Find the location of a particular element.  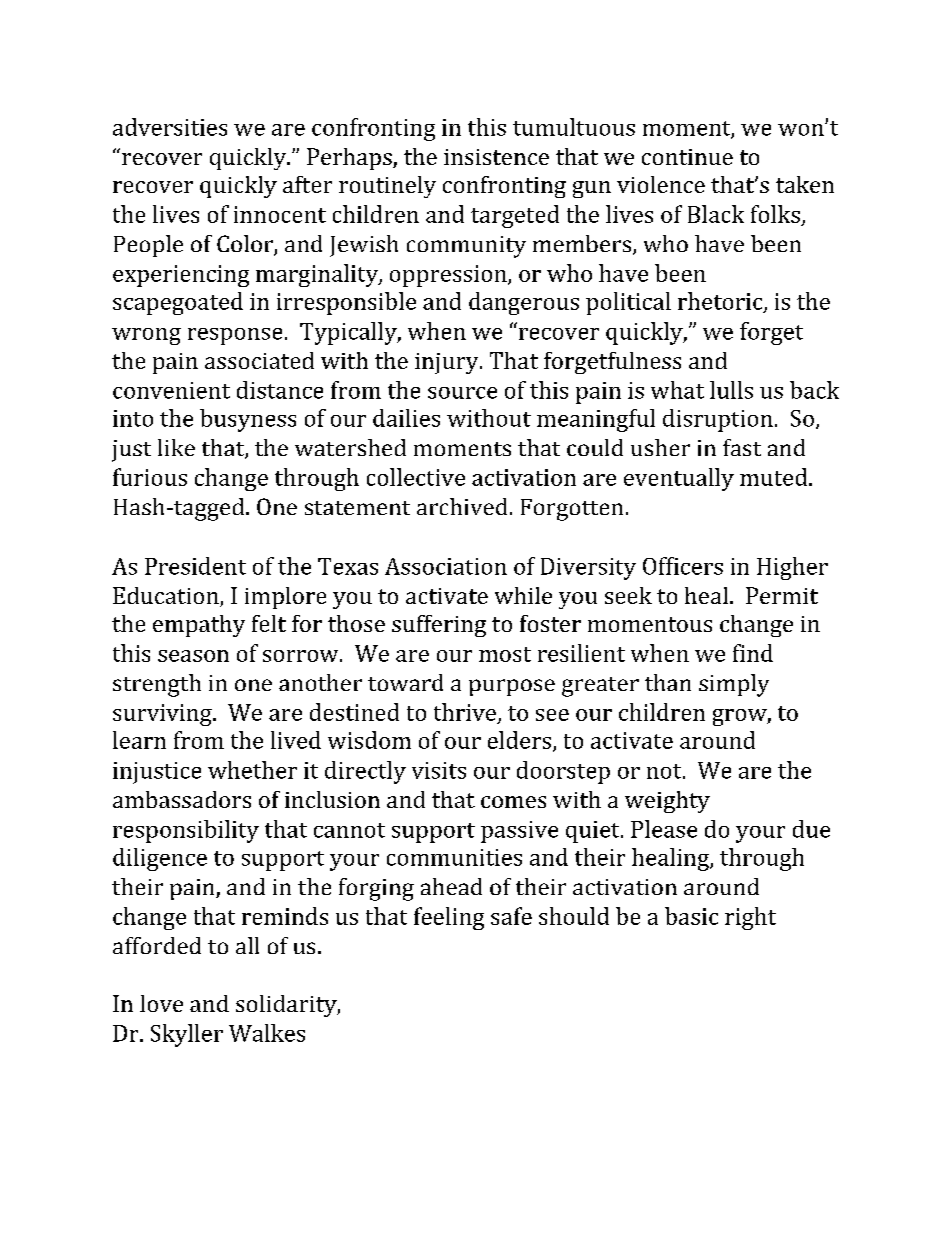

love is located at coordinates (161, 1003).
